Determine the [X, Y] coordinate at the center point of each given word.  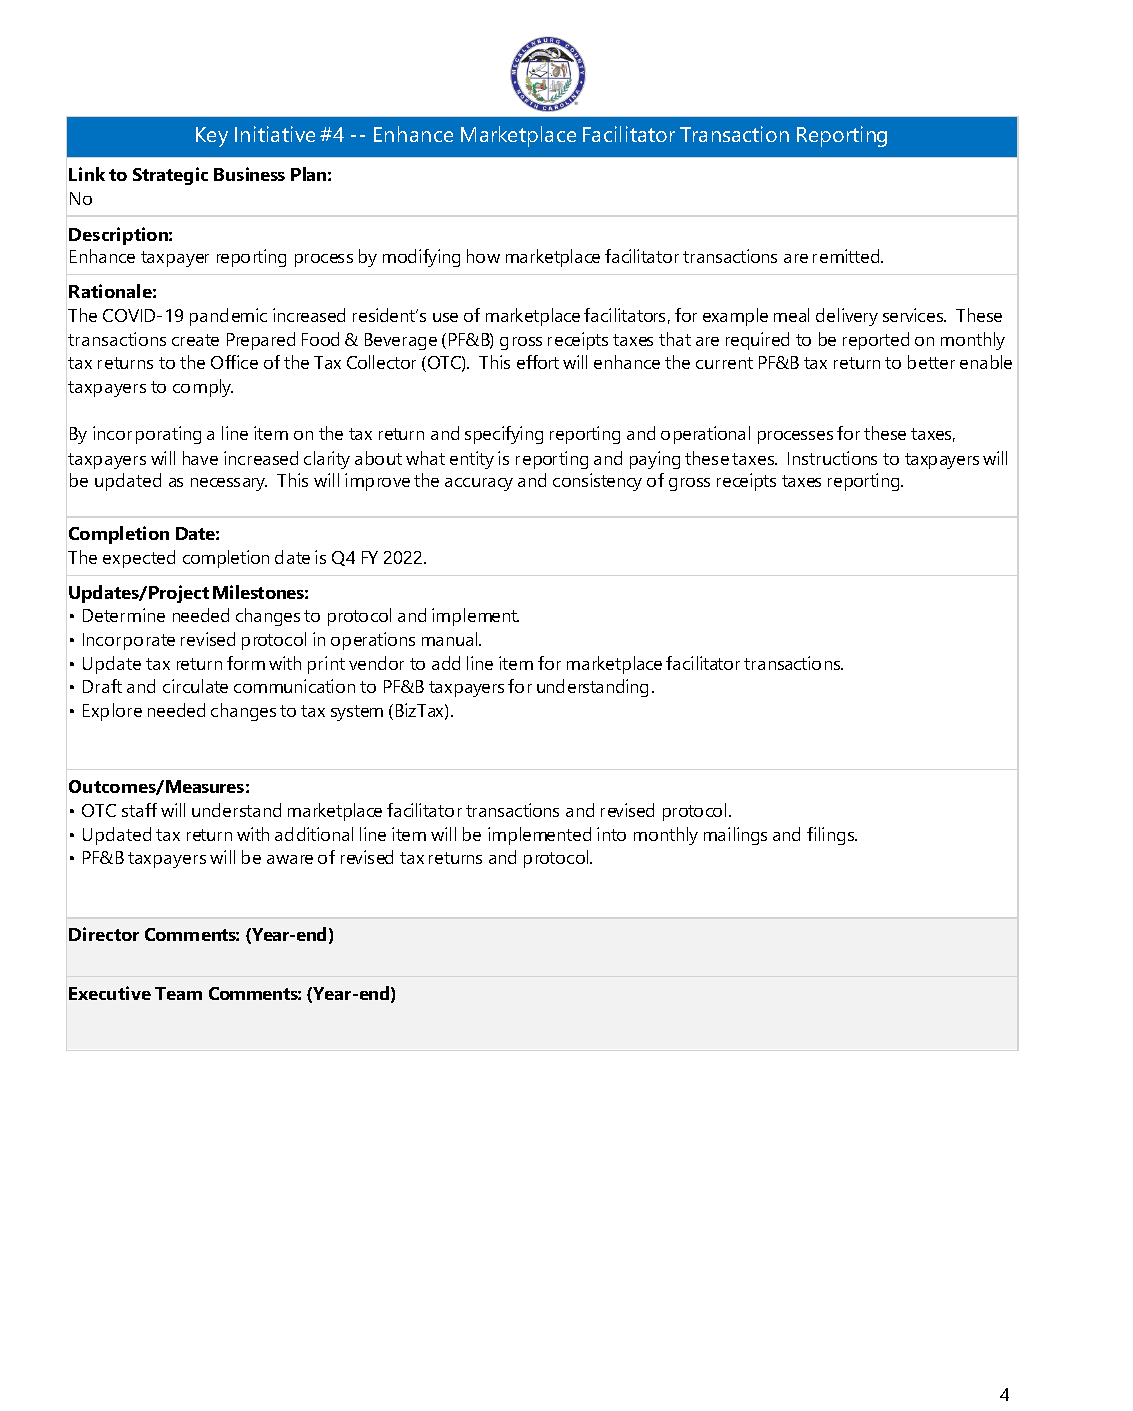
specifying [504, 435]
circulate [195, 686]
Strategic [170, 176]
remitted [847, 256]
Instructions [832, 458]
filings [832, 836]
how [483, 256]
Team [178, 993]
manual [451, 639]
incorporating [147, 435]
